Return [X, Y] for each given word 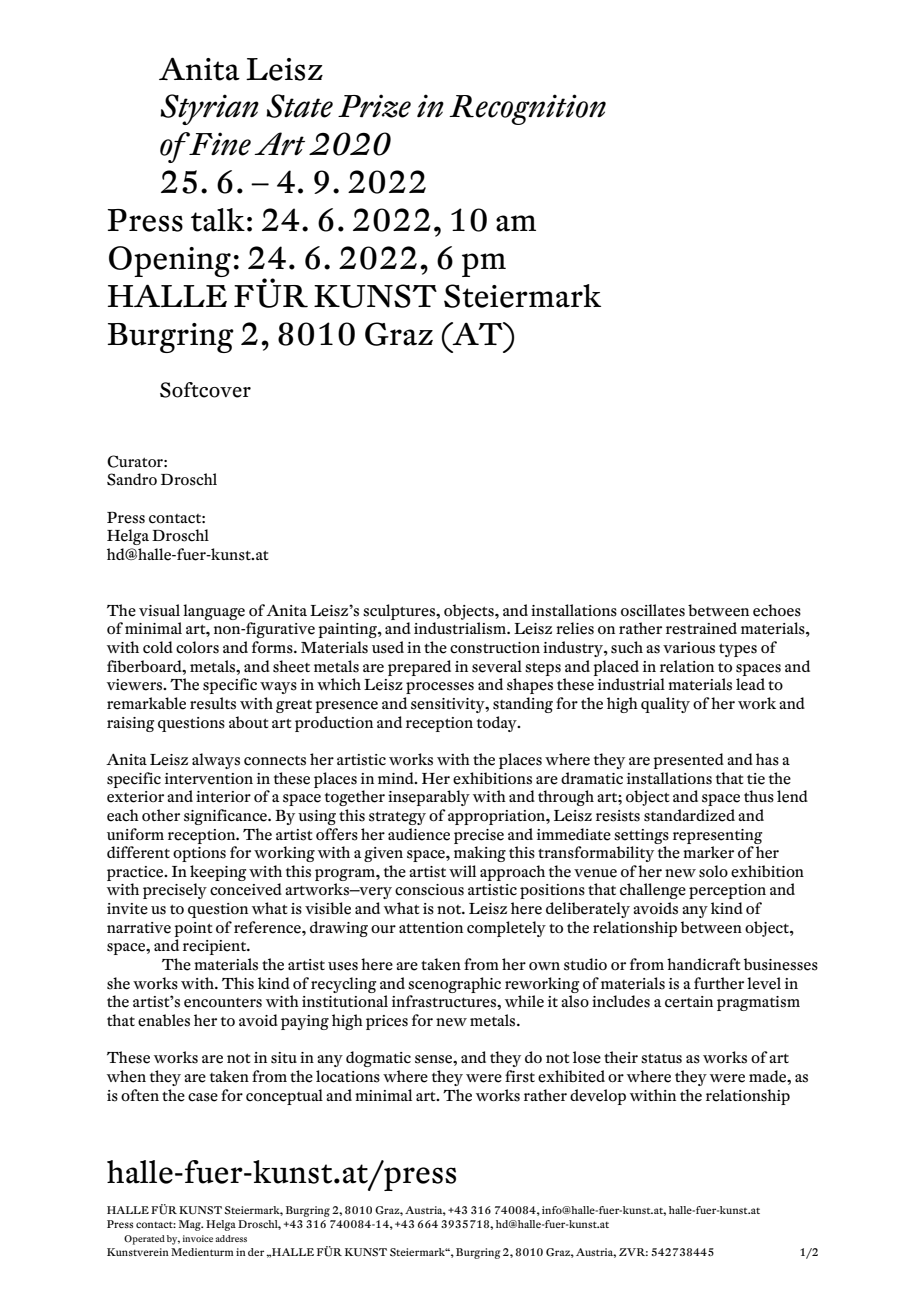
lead [750, 684]
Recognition [527, 109]
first [520, 1076]
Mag [191, 1225]
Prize [374, 106]
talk [218, 220]
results [213, 703]
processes [440, 688]
